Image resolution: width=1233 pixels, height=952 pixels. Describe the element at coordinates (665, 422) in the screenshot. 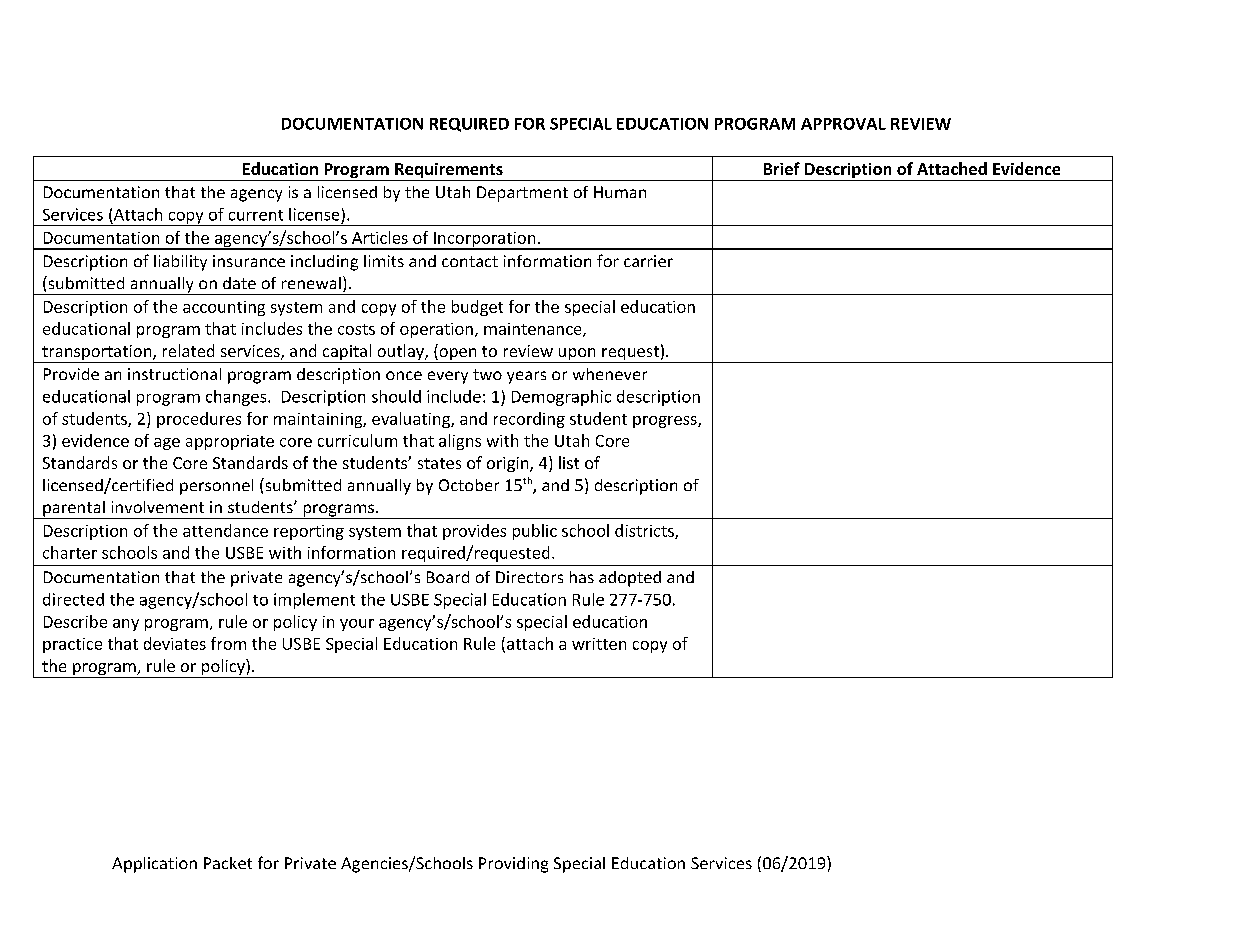

I see `progress` at that location.
